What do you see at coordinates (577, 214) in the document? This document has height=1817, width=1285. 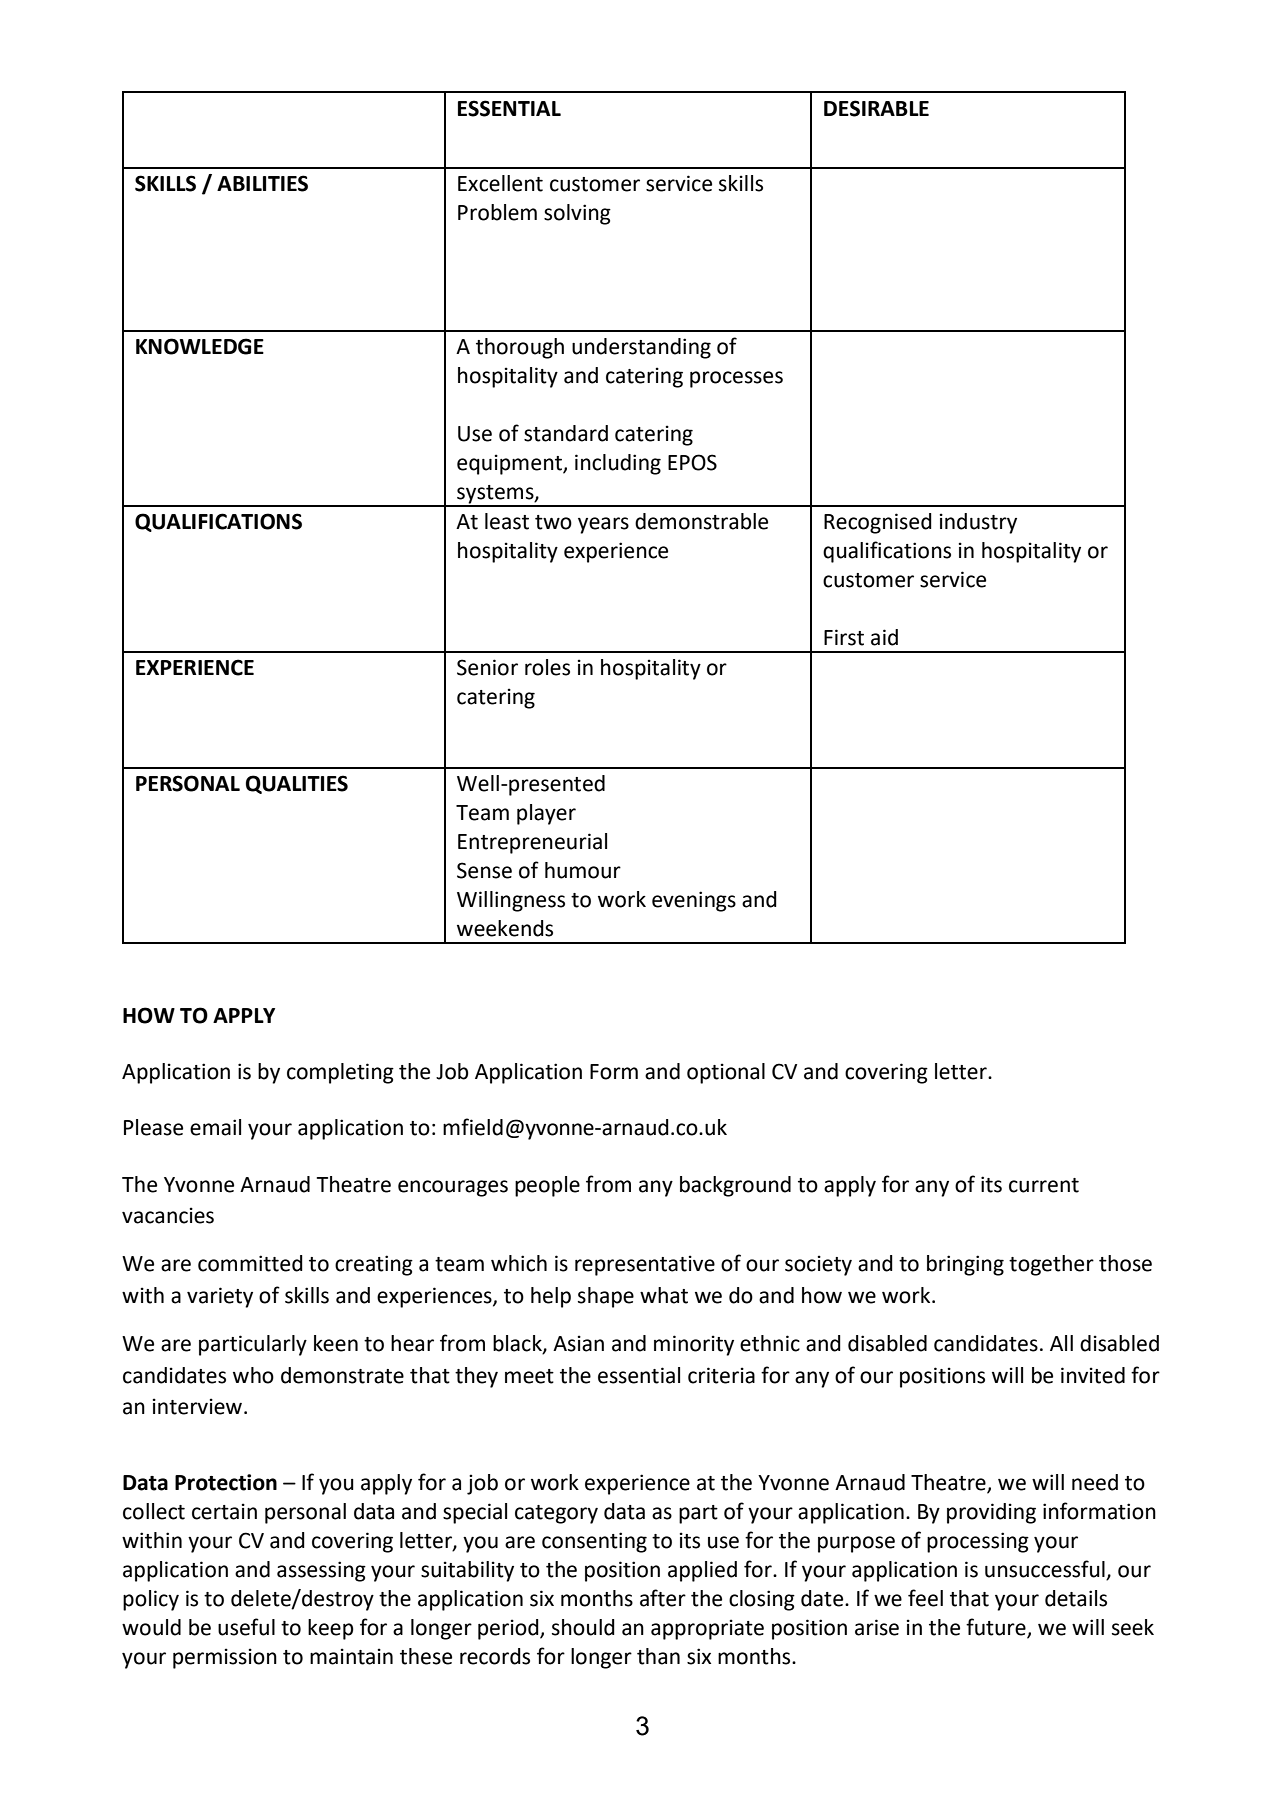 I see `solving` at bounding box center [577, 214].
